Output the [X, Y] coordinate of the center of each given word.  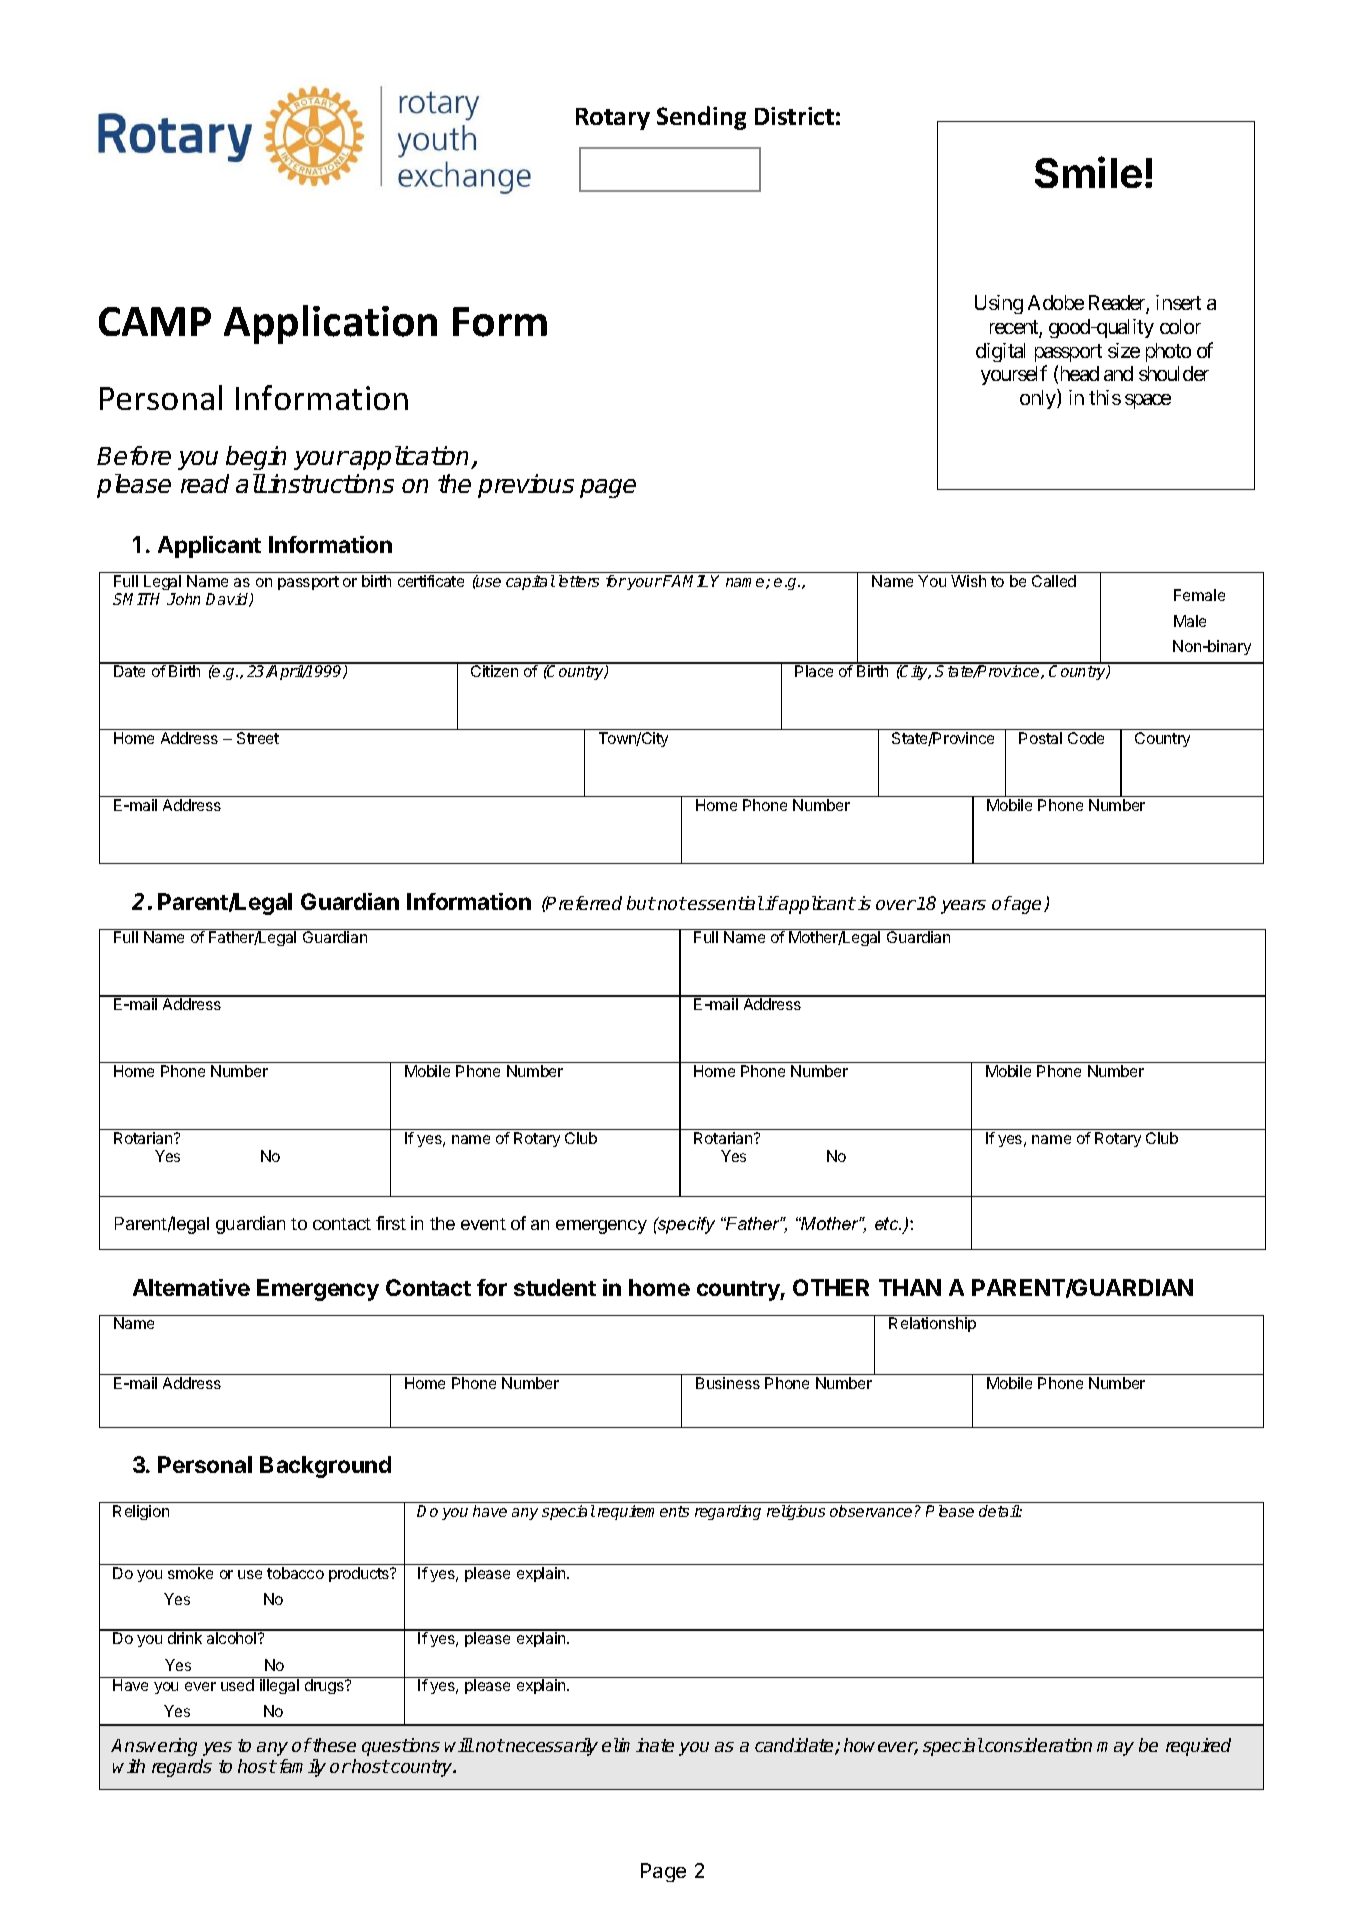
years [963, 907]
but [641, 903]
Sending [701, 118]
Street [258, 738]
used [237, 1685]
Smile [1088, 172]
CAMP [155, 321]
